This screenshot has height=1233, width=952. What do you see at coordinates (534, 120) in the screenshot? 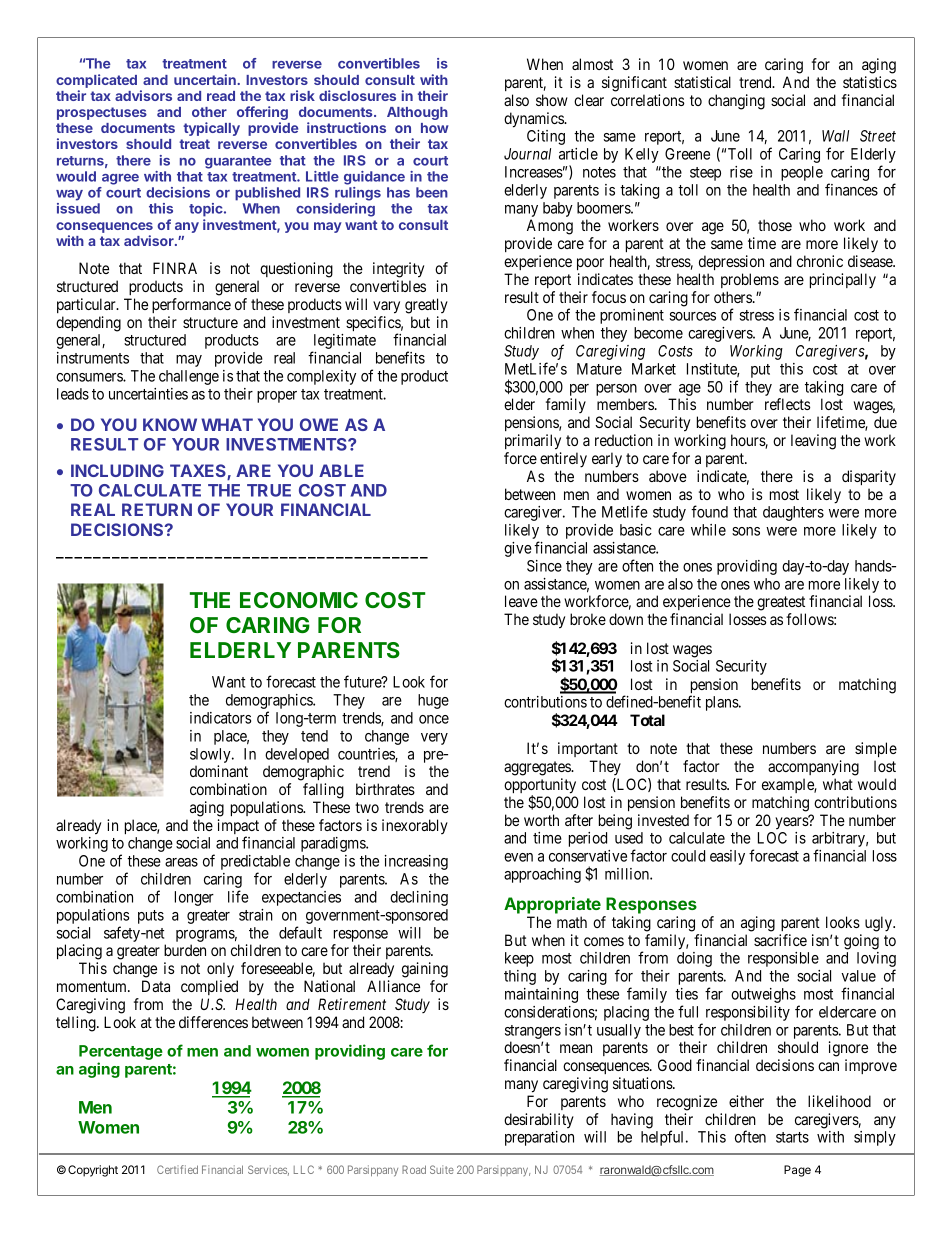
I see `dynamics` at bounding box center [534, 120].
